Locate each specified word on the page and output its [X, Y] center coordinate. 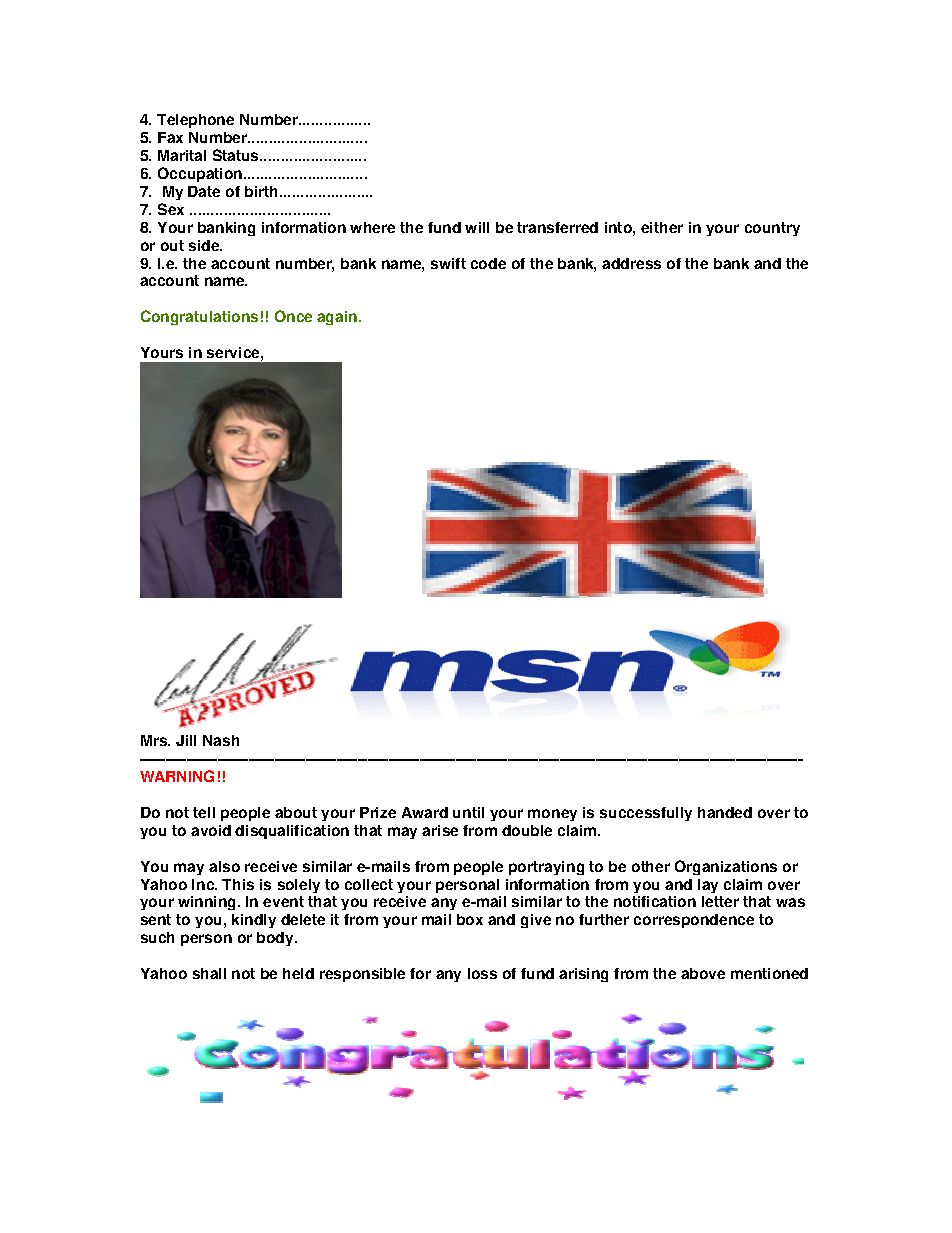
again [337, 318]
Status [237, 155]
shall [209, 973]
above [703, 973]
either [662, 227]
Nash [221, 740]
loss [482, 973]
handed [725, 812]
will [477, 227]
